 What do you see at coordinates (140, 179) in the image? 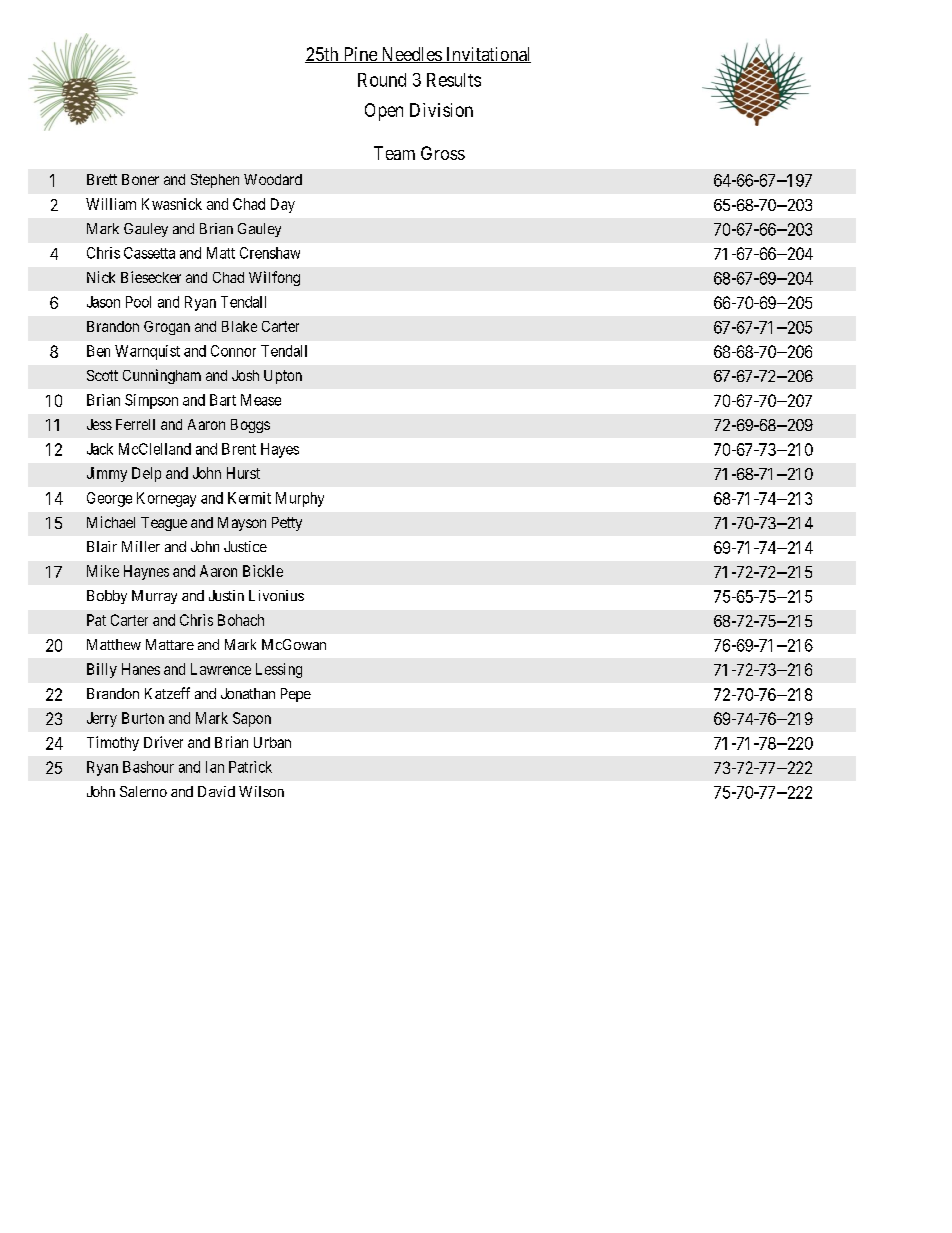
I see `Boner` at bounding box center [140, 179].
